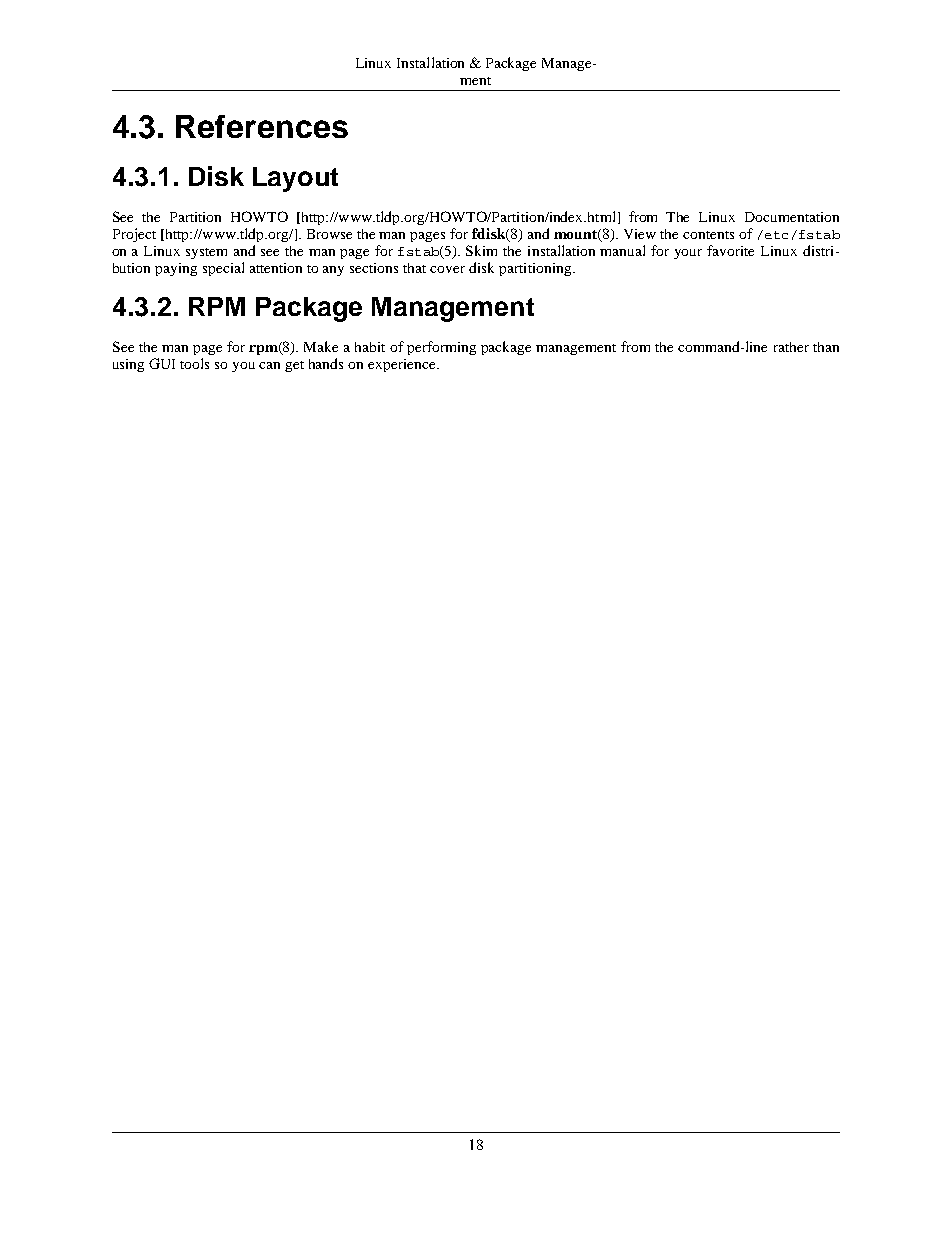 The width and height of the page is (952, 1233). Describe the element at coordinates (447, 269) in the page. I see `cover` at that location.
